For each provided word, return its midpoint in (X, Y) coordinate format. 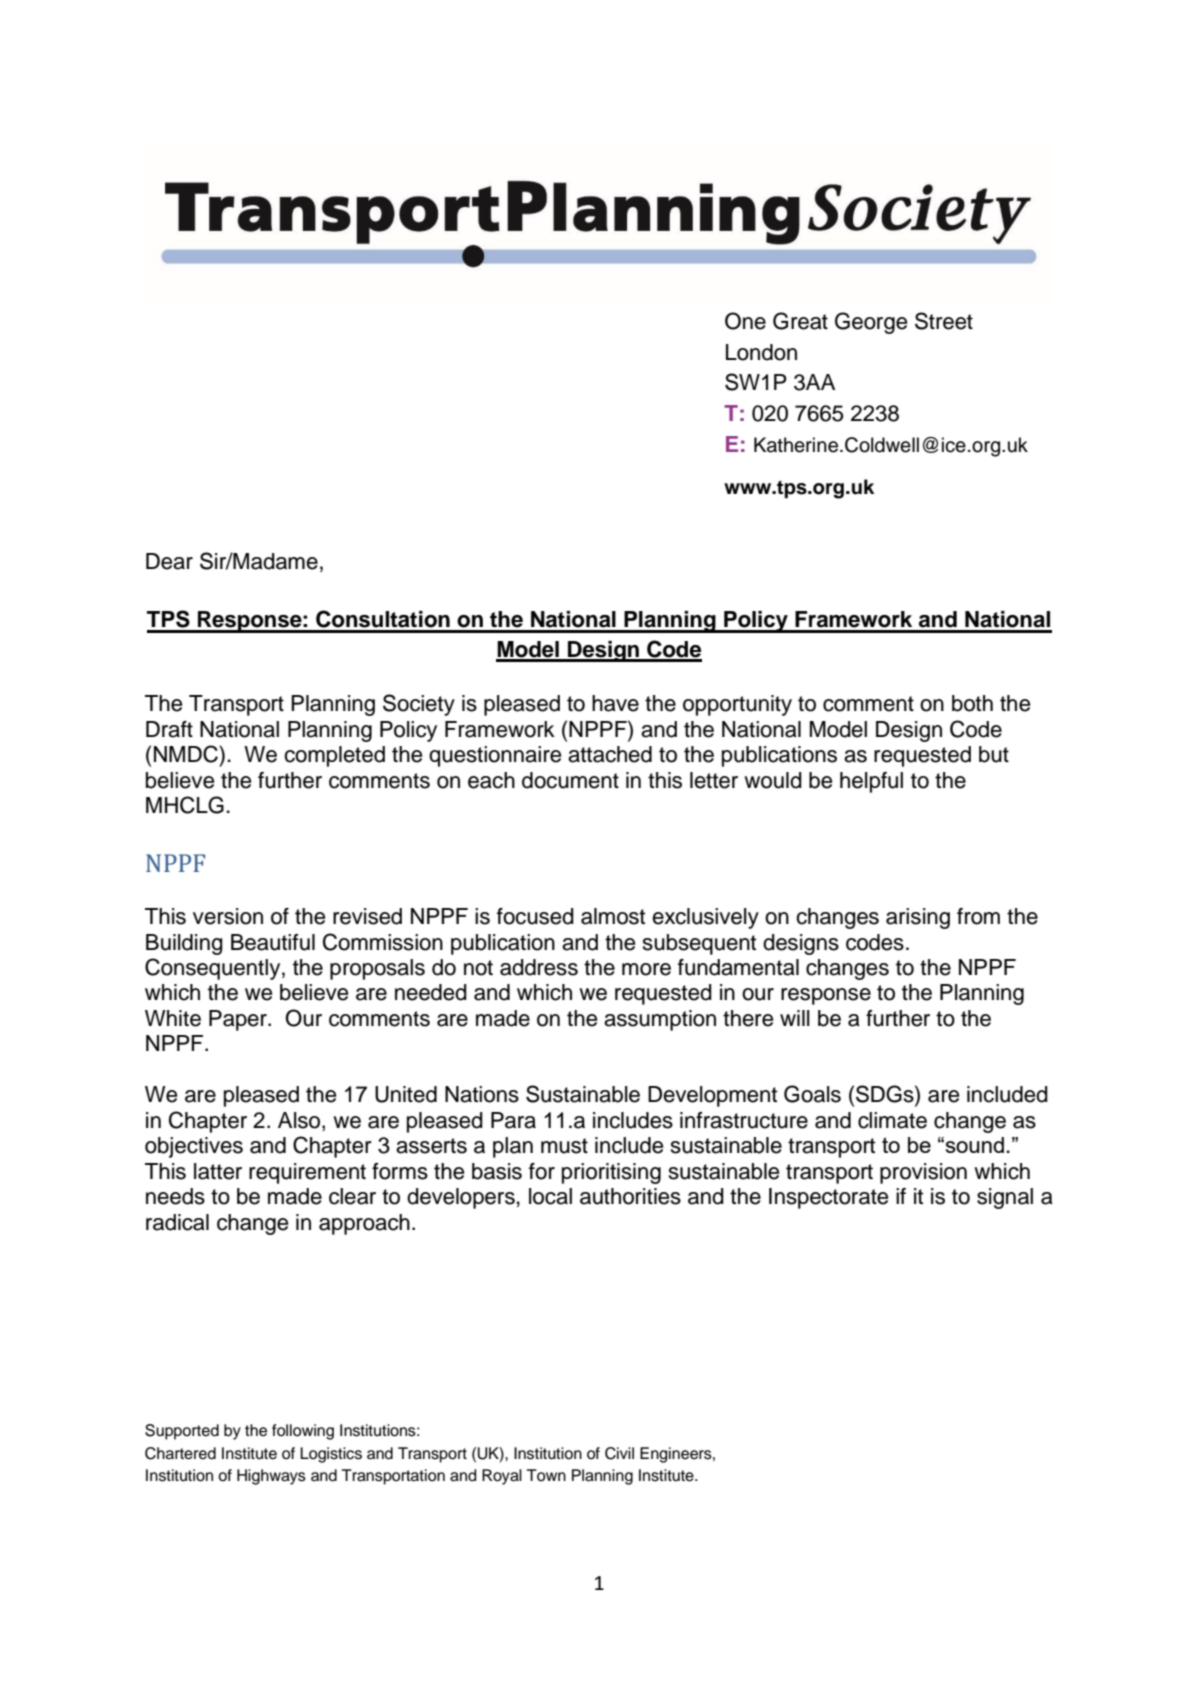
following (303, 1432)
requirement (307, 1173)
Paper (239, 1020)
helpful (871, 782)
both (972, 703)
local (550, 1196)
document (570, 780)
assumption (660, 1020)
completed (334, 756)
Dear (169, 561)
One (745, 321)
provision (923, 1173)
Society (419, 705)
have (615, 703)
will (795, 1018)
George (871, 323)
